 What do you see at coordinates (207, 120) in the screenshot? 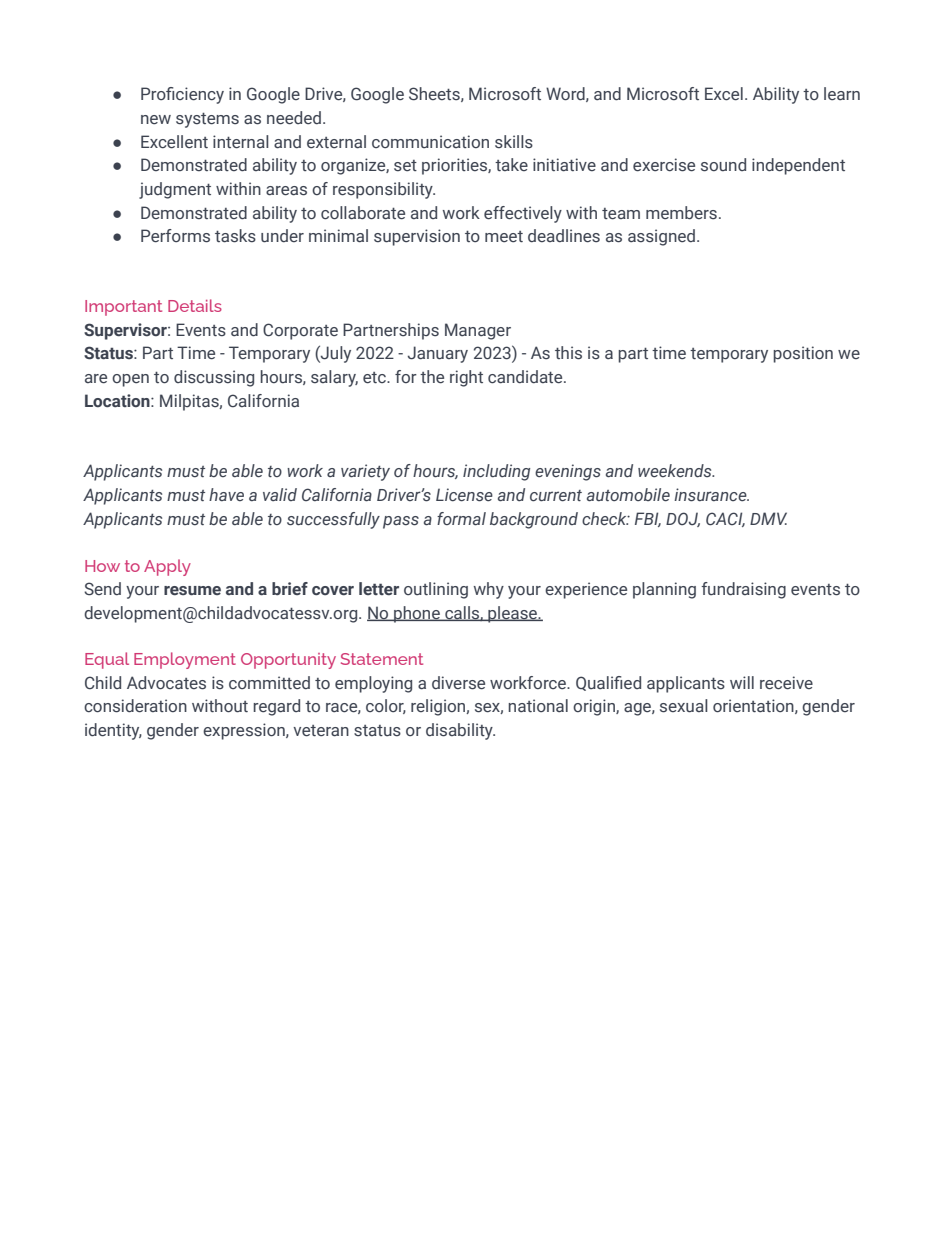
I see `systems` at bounding box center [207, 120].
